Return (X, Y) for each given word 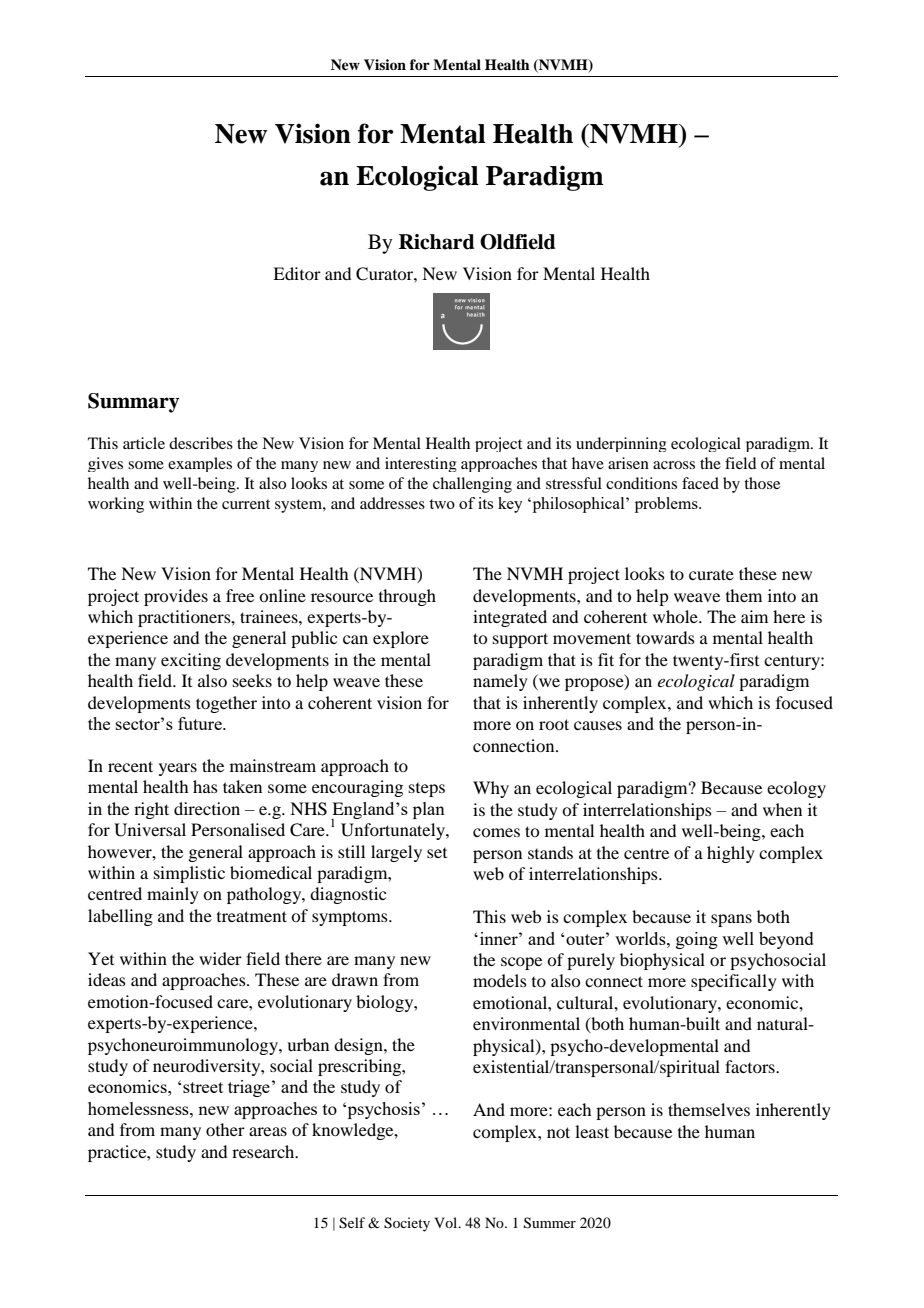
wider (220, 958)
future (201, 723)
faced (700, 483)
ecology (796, 789)
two (442, 504)
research (264, 1151)
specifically (734, 982)
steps (427, 790)
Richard (437, 242)
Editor (297, 273)
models (500, 980)
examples (200, 464)
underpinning (621, 444)
